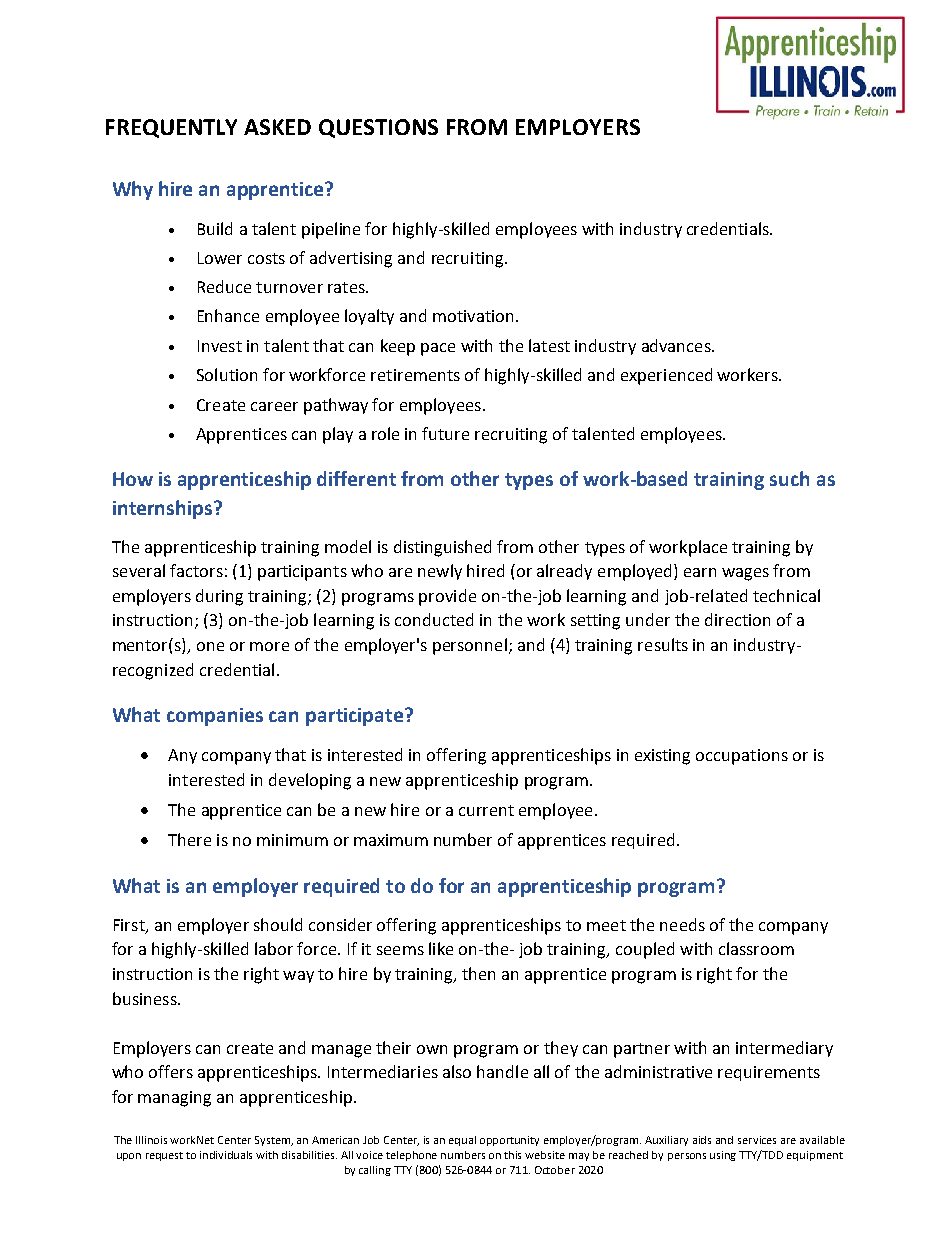 This screenshot has height=1233, width=952. I want to click on current, so click(486, 810).
